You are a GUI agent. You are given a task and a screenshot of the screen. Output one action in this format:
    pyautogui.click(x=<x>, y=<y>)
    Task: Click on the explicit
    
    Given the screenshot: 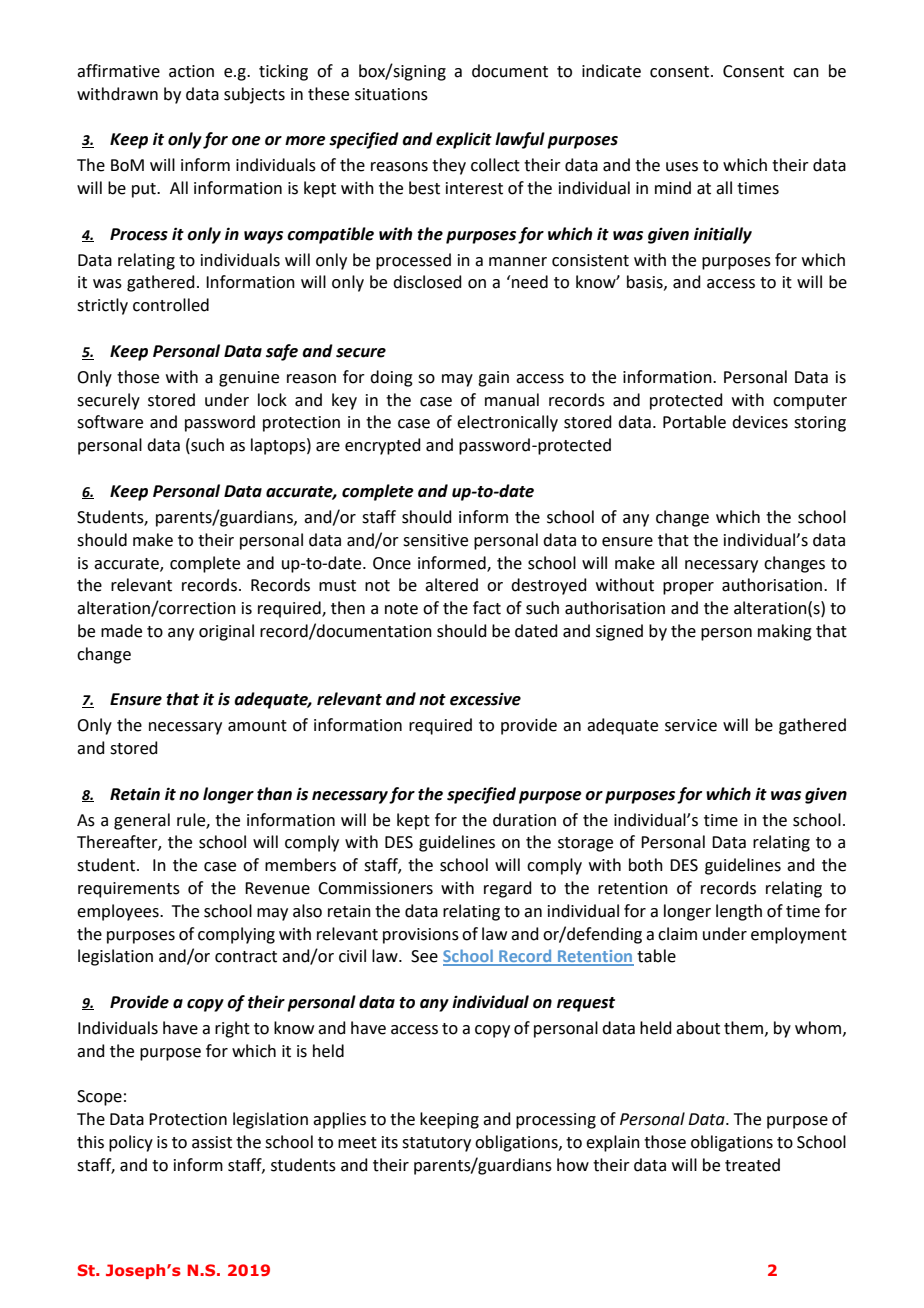 What is the action you would take?
    pyautogui.click(x=464, y=140)
